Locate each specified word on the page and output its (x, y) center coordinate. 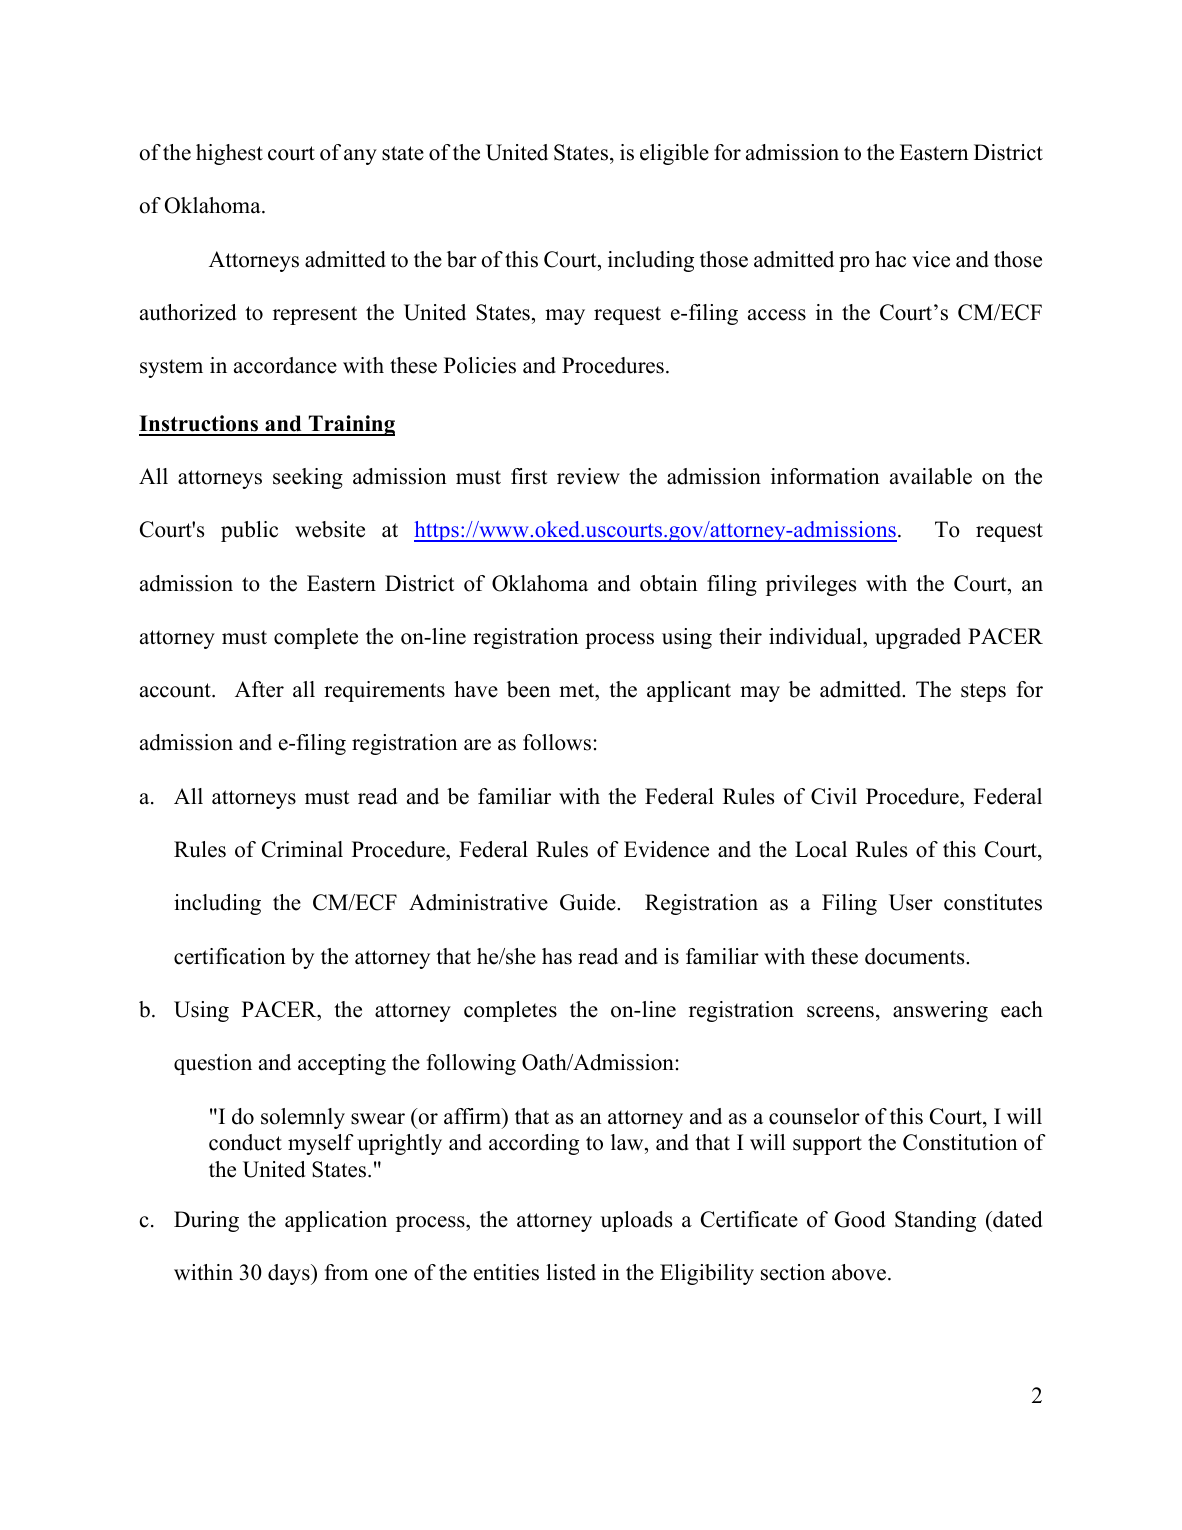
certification (230, 956)
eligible (674, 154)
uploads (636, 1221)
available (931, 476)
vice (931, 259)
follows (557, 742)
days (290, 1274)
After (259, 689)
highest (229, 154)
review (588, 476)
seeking (308, 478)
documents (916, 956)
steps (983, 692)
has (557, 956)
